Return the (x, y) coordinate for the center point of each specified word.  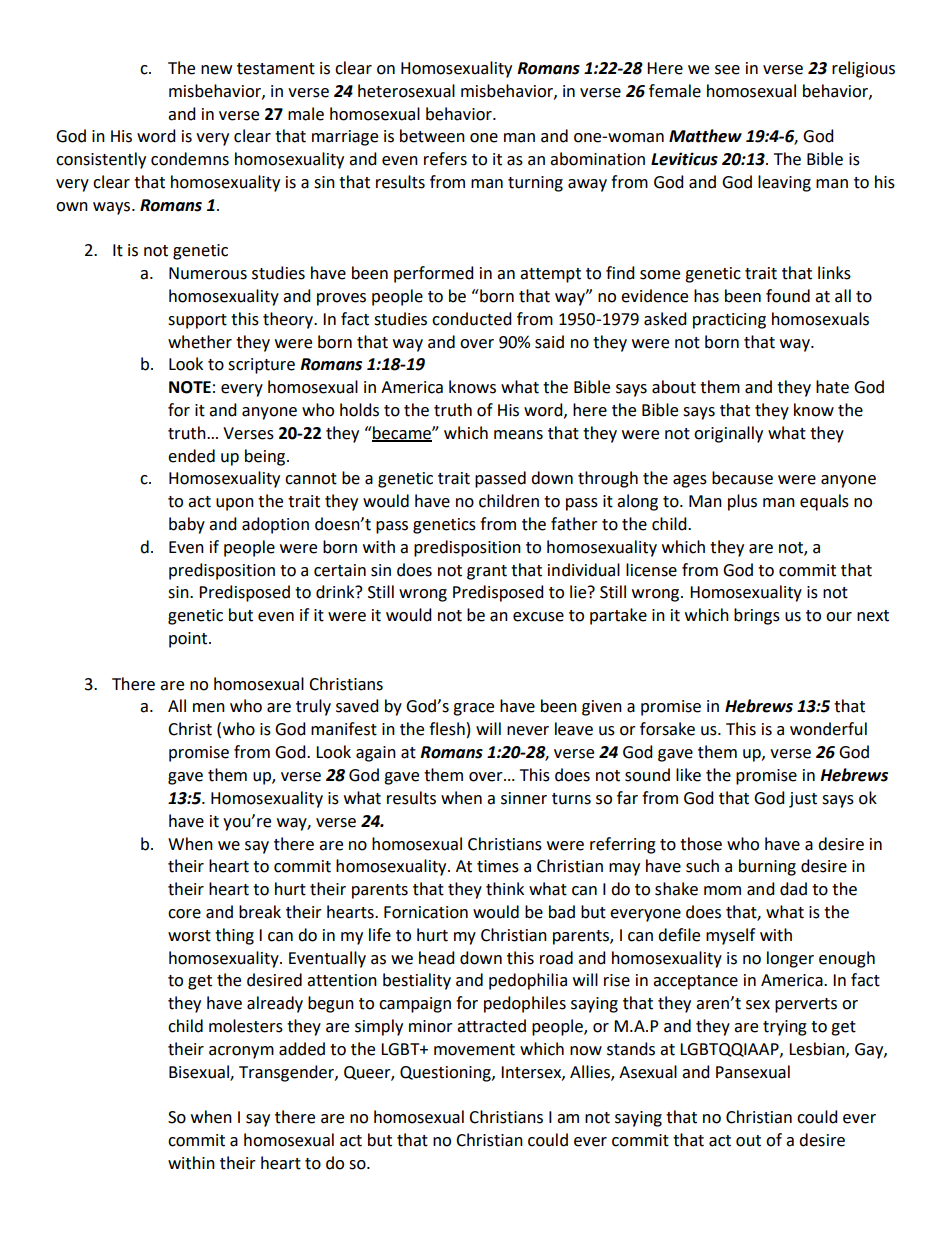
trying (785, 1028)
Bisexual (200, 1072)
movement (474, 1050)
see (727, 70)
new (216, 70)
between (432, 136)
